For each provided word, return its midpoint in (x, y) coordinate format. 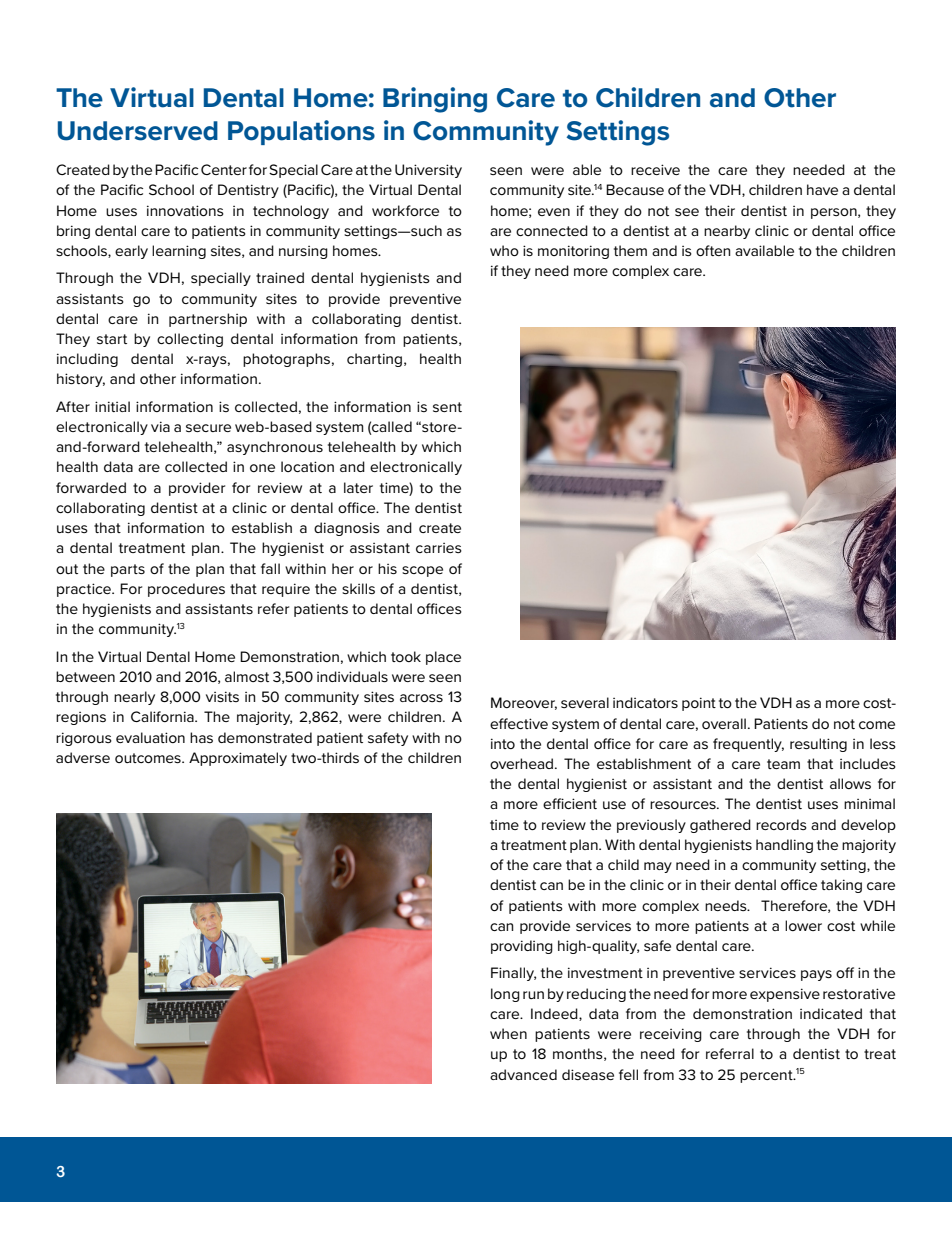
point (699, 704)
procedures (186, 590)
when (508, 1033)
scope (422, 571)
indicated (831, 1013)
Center (224, 169)
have (822, 189)
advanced (523, 1074)
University (428, 171)
